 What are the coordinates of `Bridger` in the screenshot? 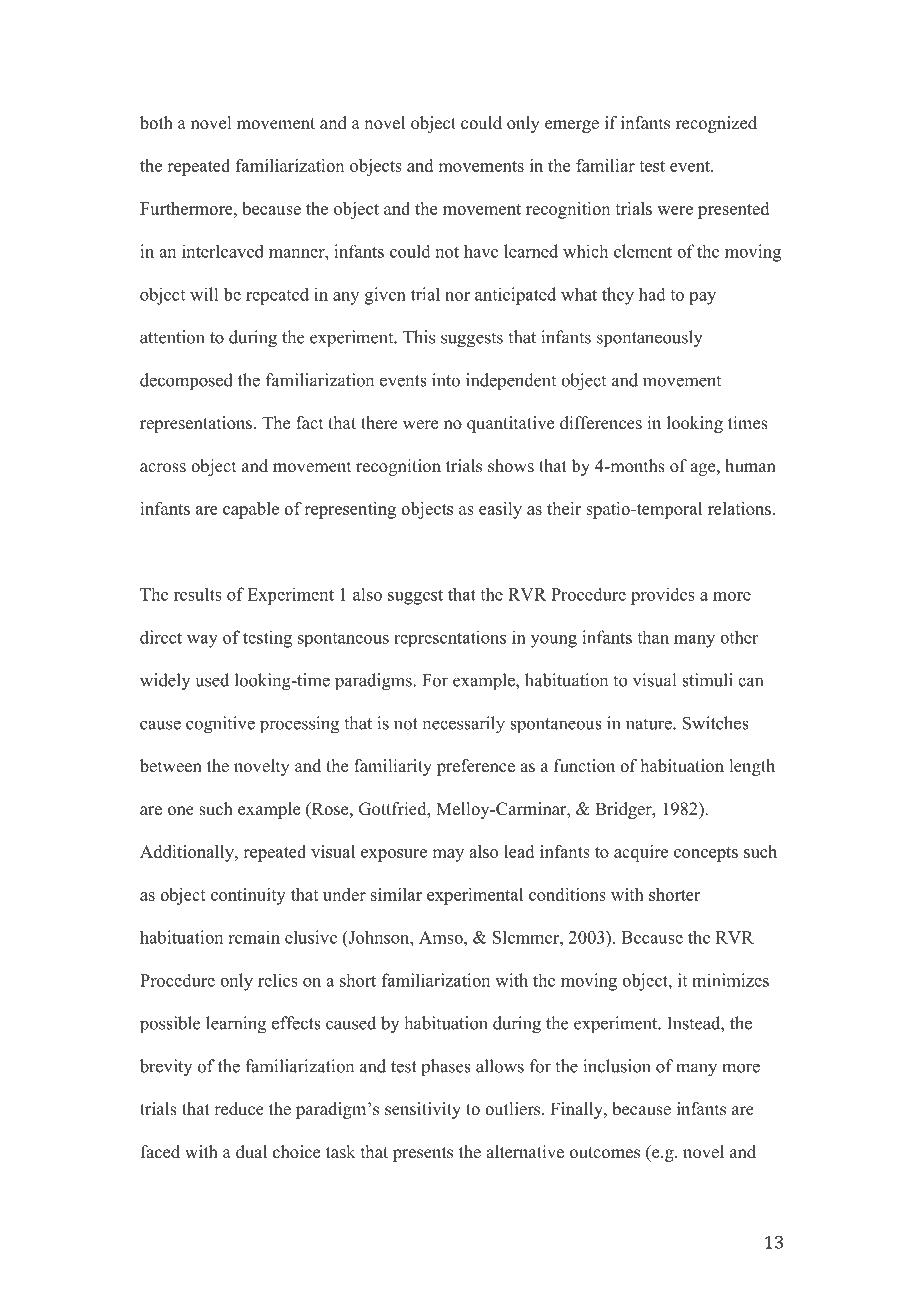 It's located at (624, 810).
